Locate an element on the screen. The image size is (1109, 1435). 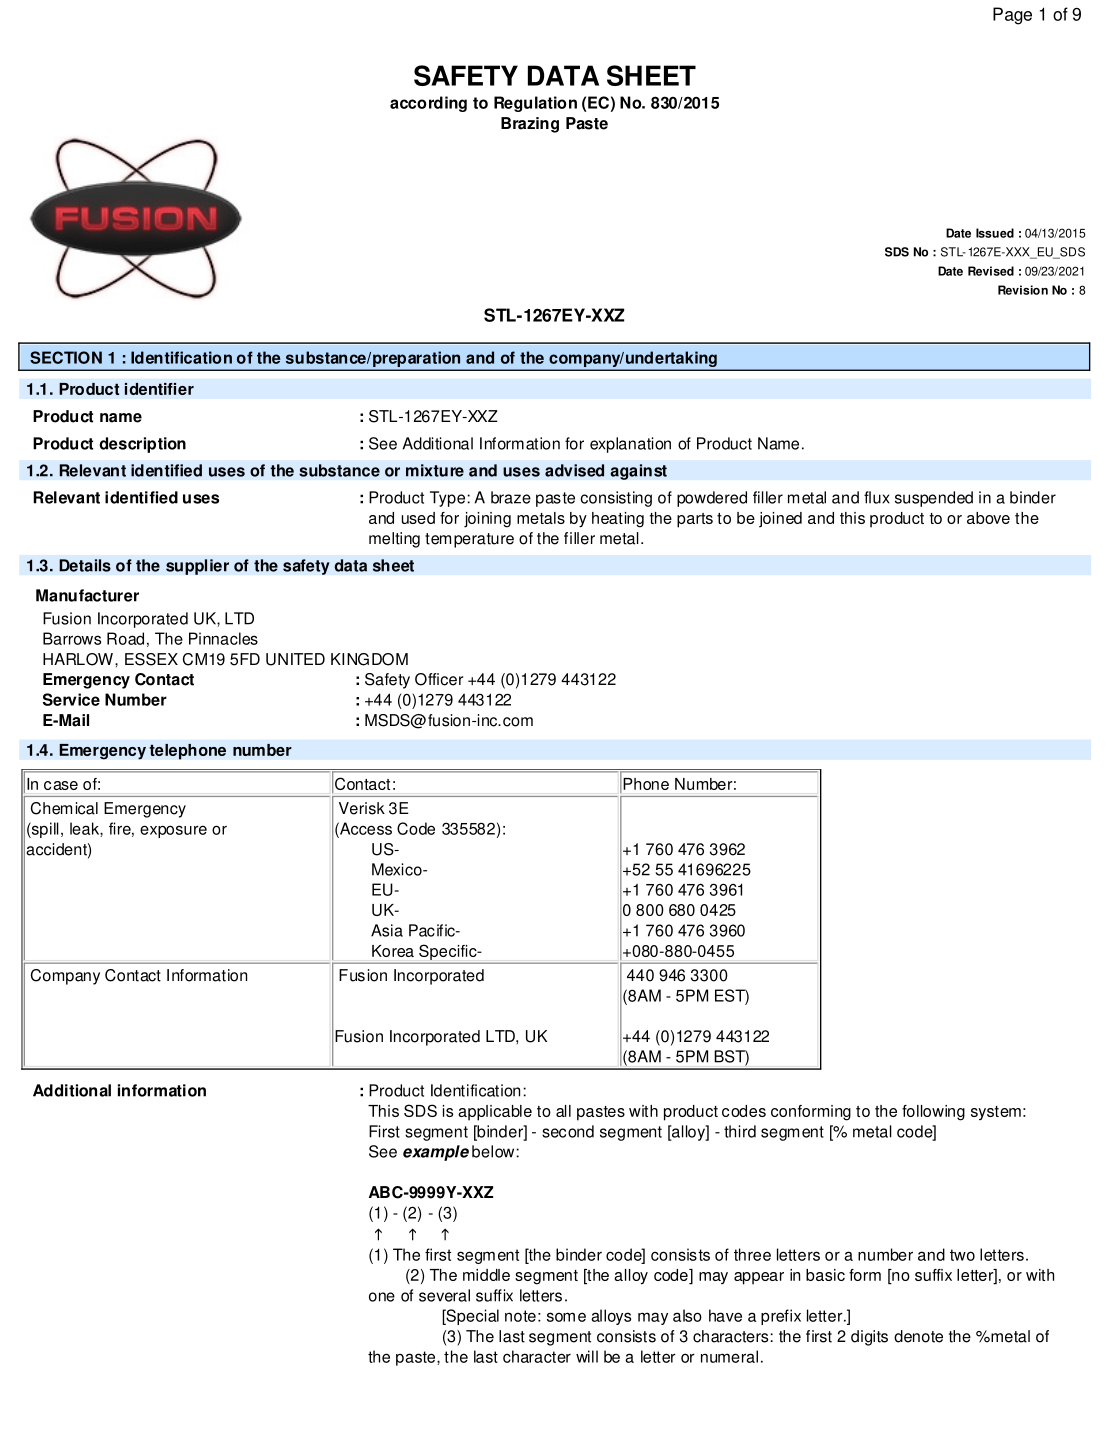
several is located at coordinates (444, 1295).
